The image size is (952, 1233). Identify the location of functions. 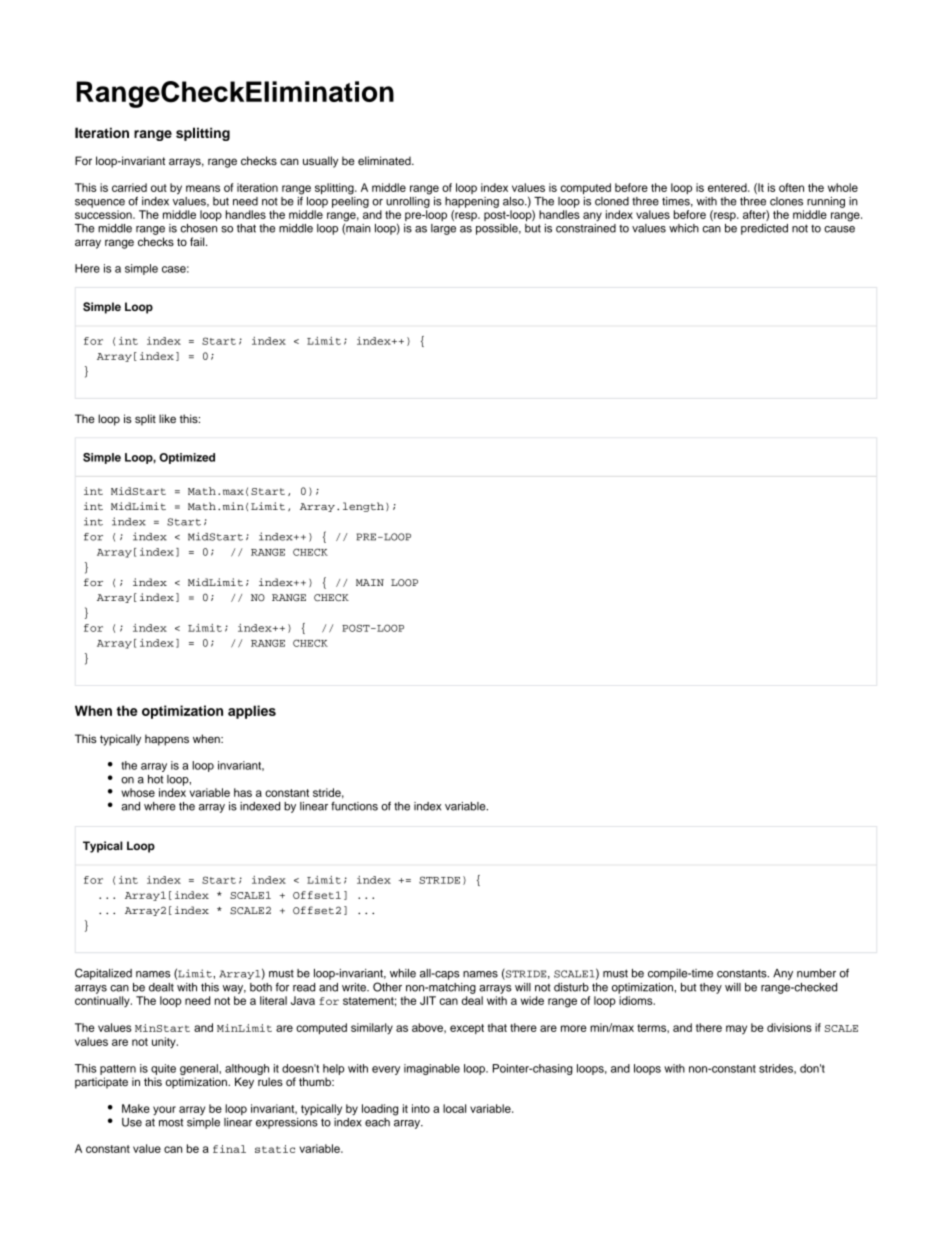
(354, 806).
